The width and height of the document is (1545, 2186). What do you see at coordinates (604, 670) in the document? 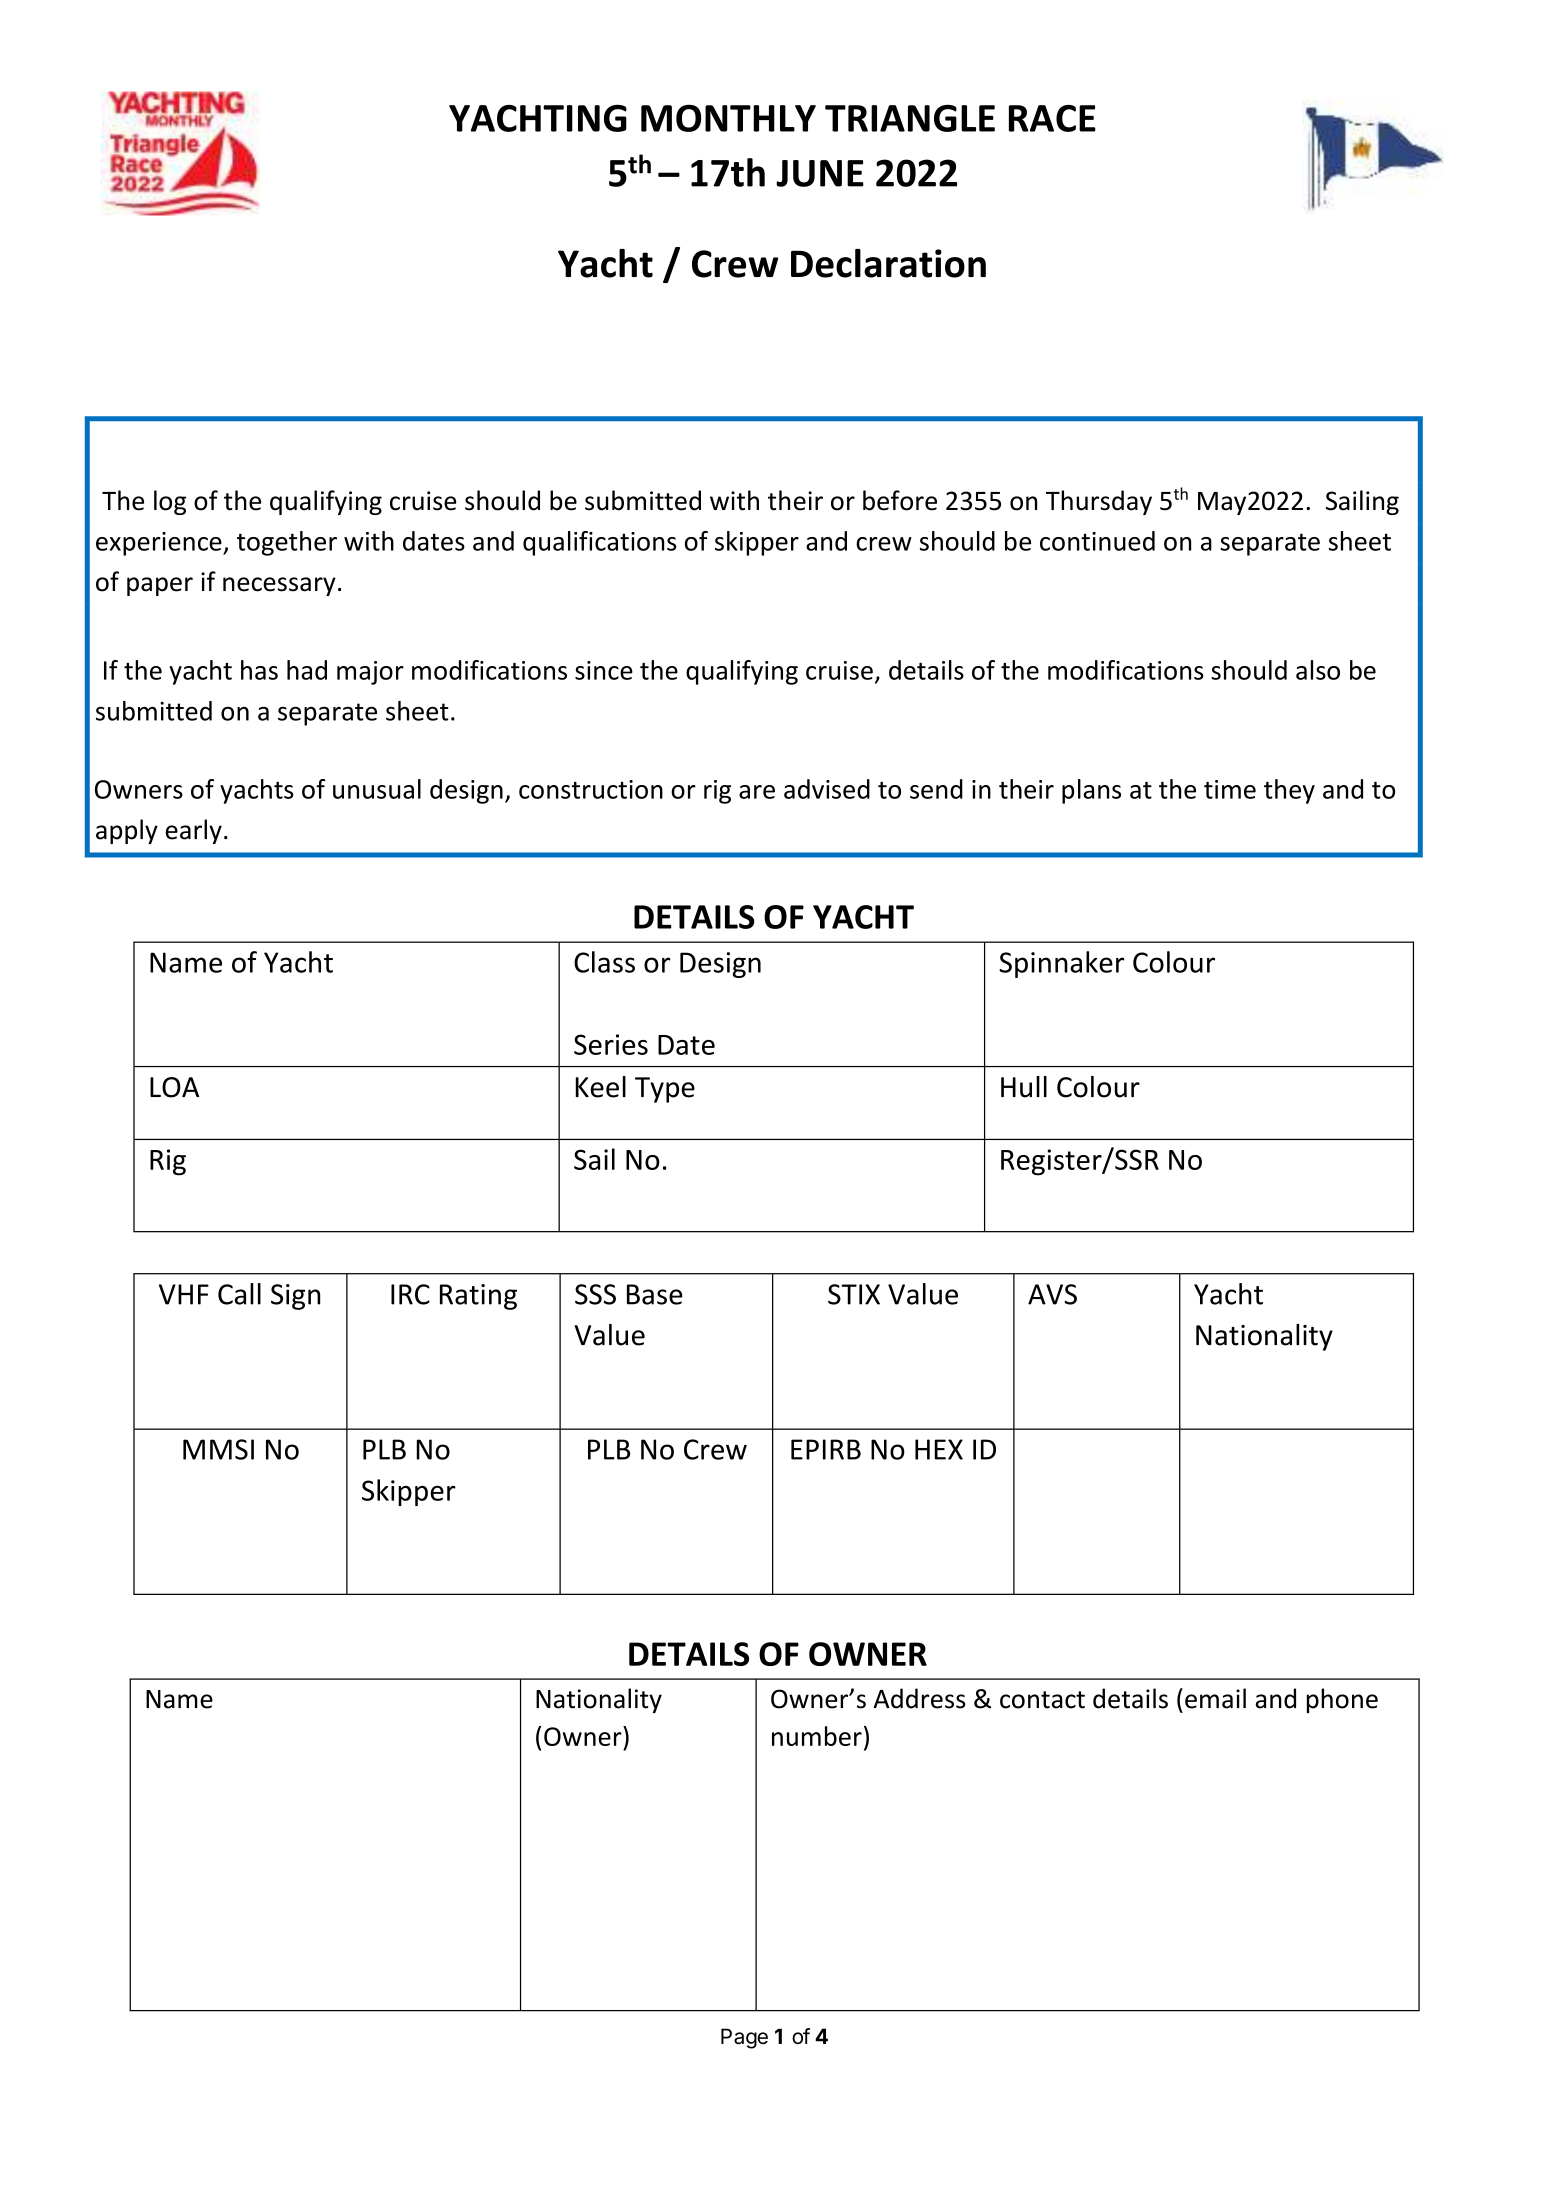
I see `since` at bounding box center [604, 670].
